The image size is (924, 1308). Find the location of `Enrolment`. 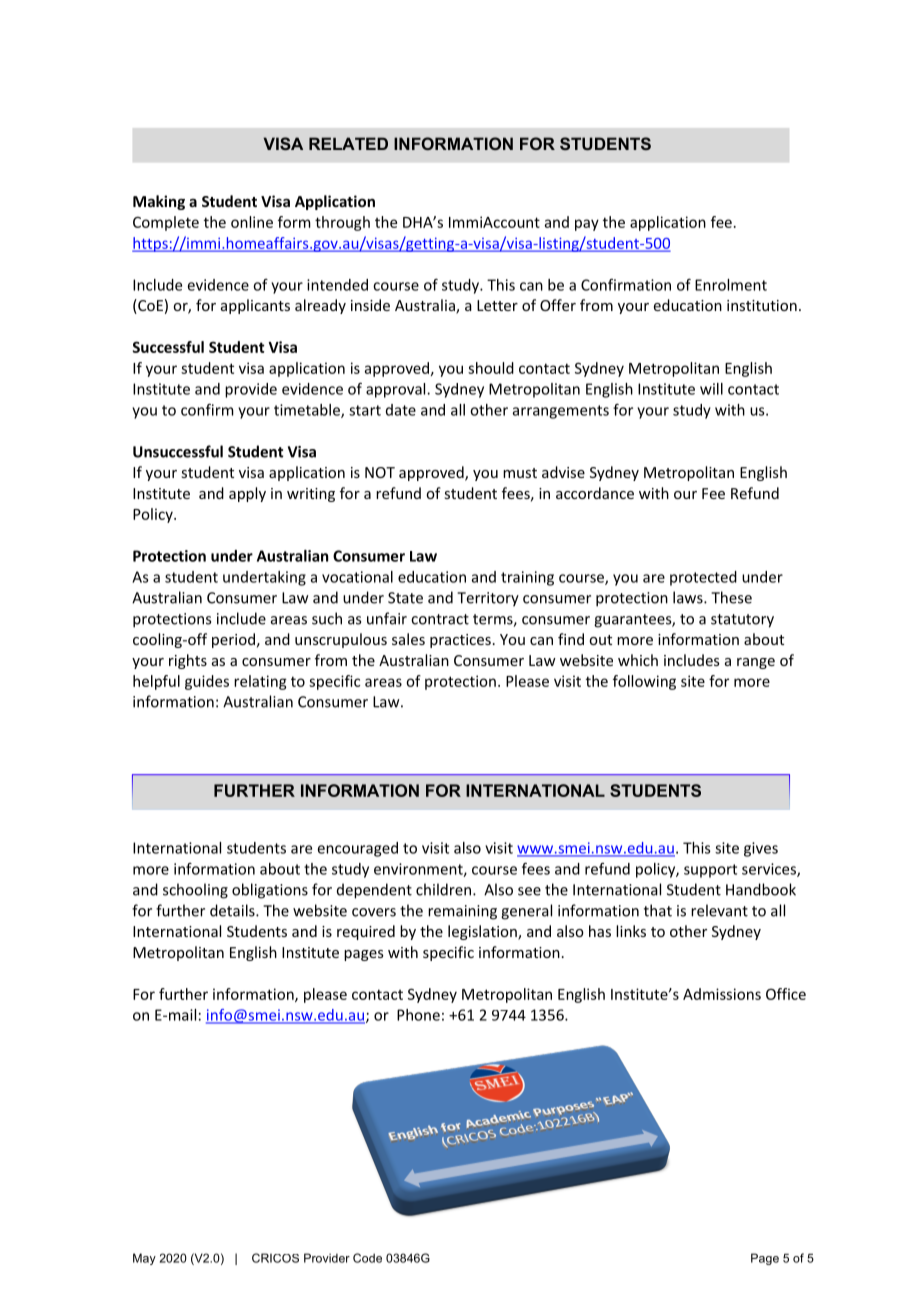

Enrolment is located at coordinates (731, 285).
